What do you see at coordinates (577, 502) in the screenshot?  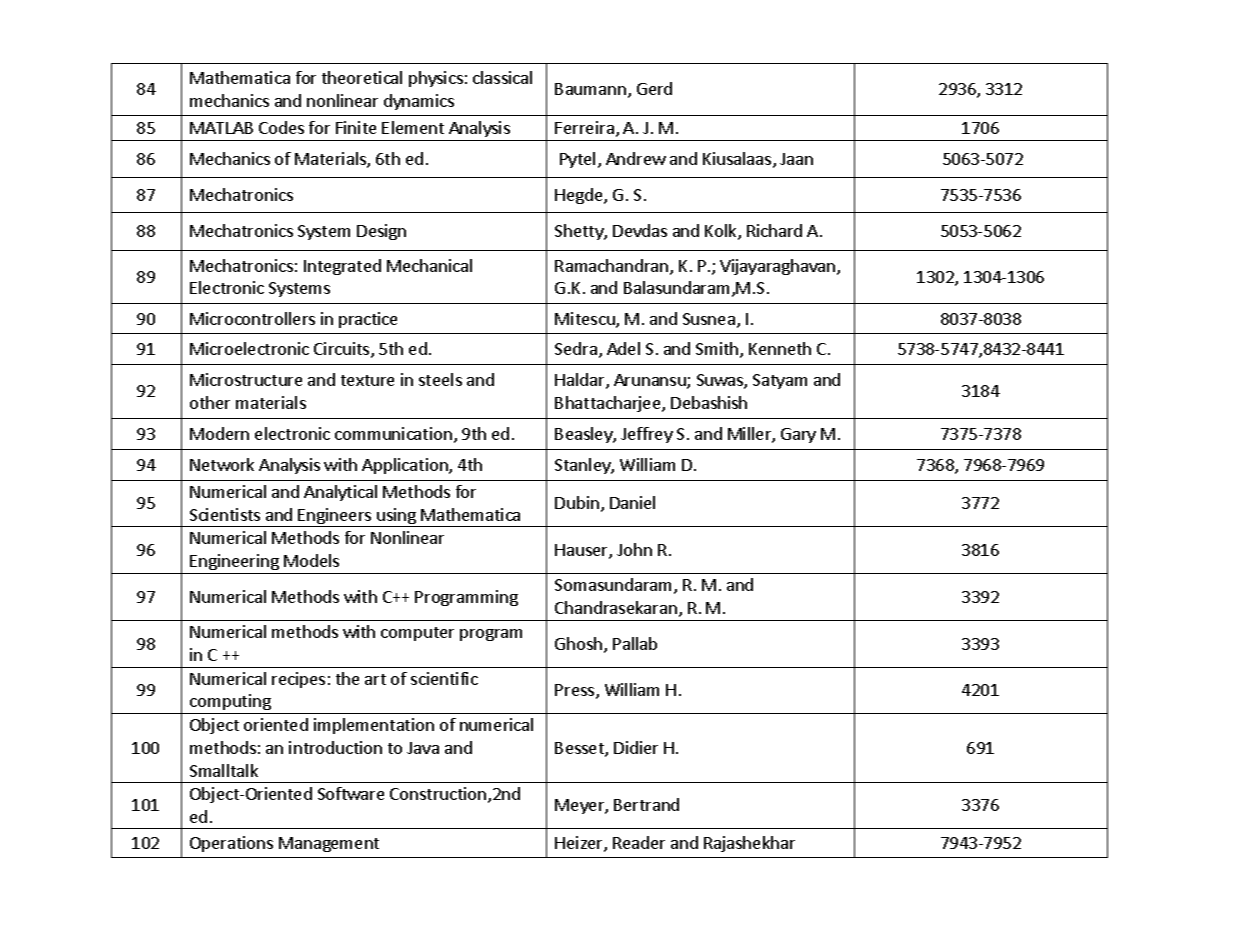 I see `Dubin` at bounding box center [577, 502].
